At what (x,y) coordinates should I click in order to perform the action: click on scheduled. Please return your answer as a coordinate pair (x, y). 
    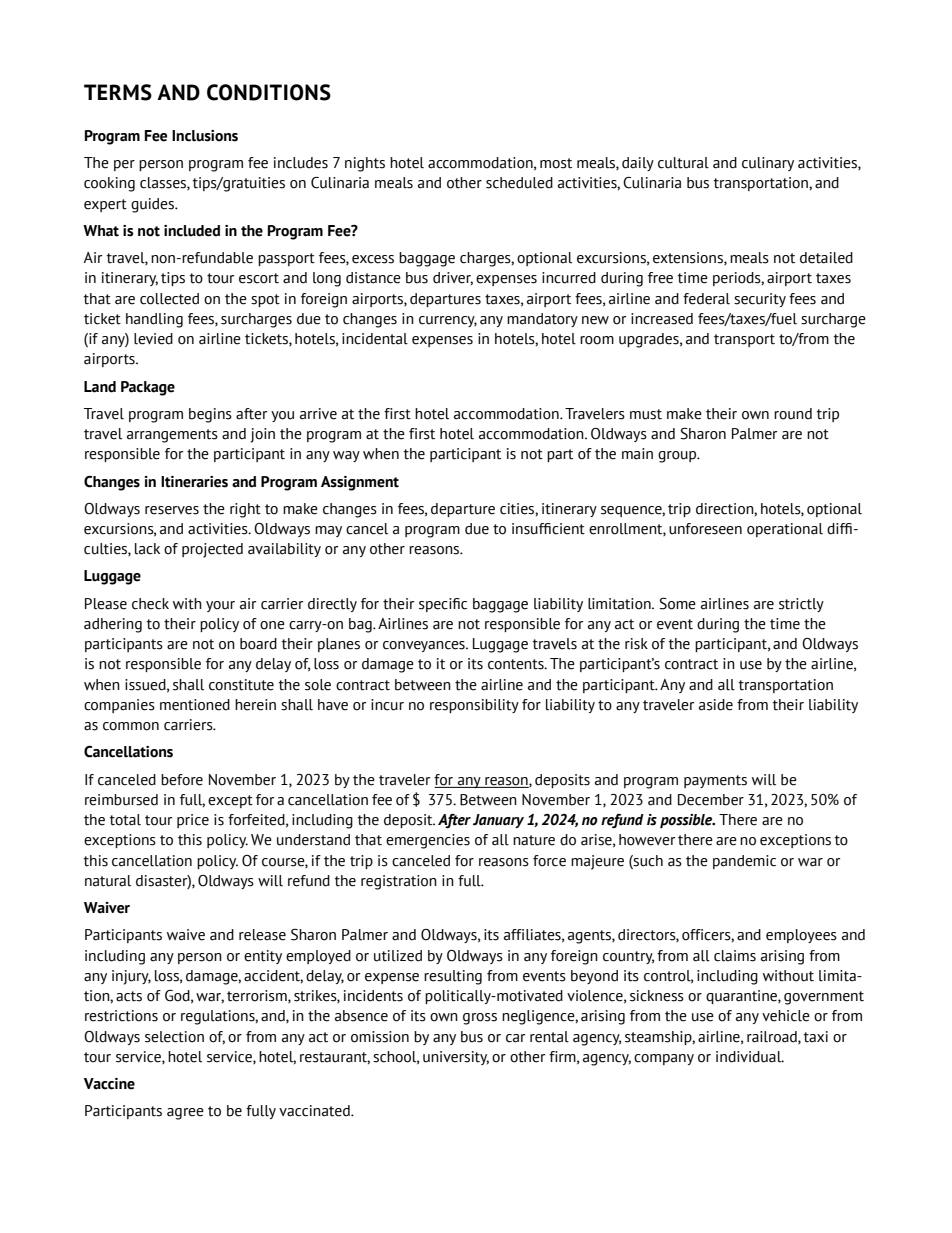
    Looking at the image, I should click on (519, 183).
